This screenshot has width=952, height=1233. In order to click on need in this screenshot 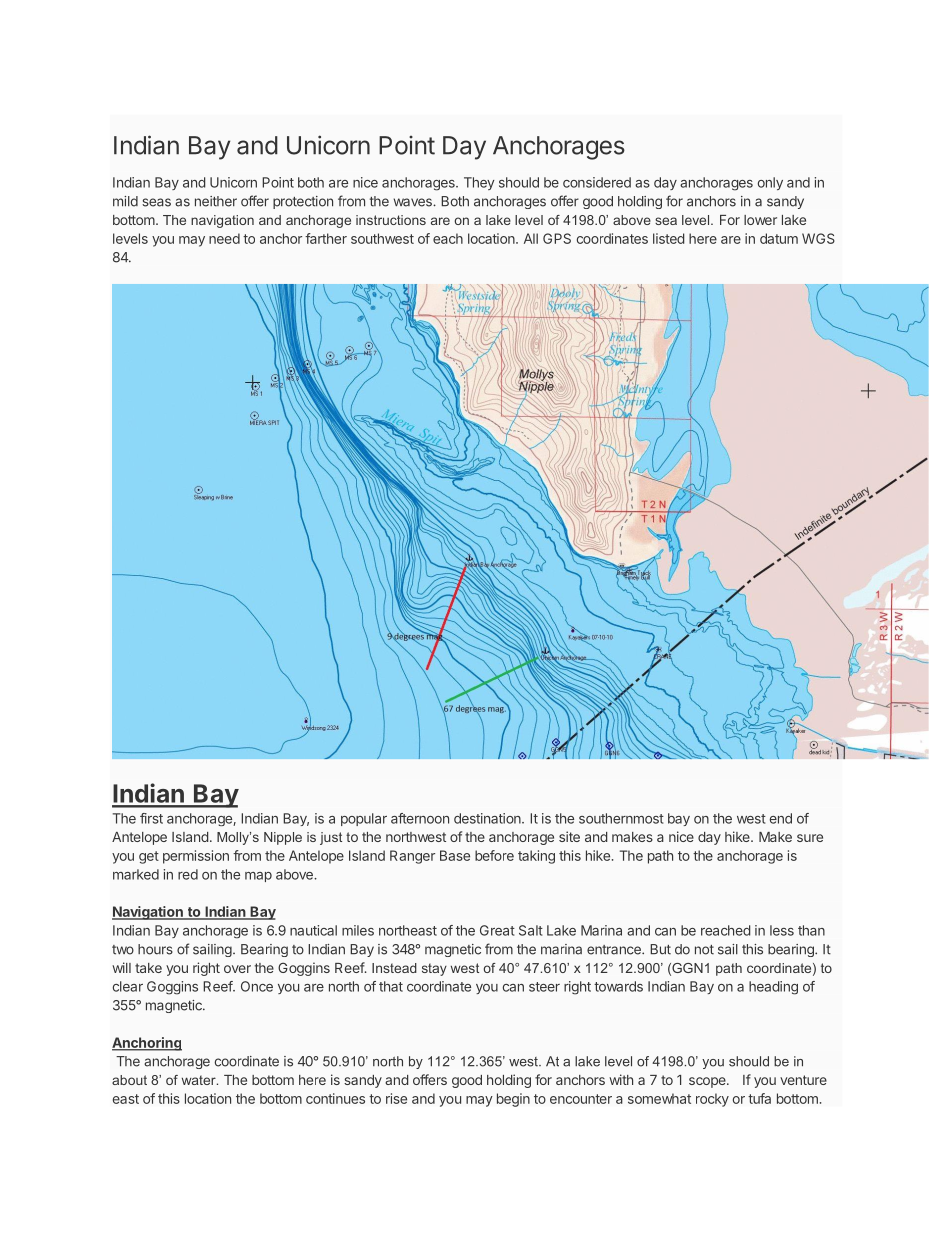, I will do `click(224, 238)`.
